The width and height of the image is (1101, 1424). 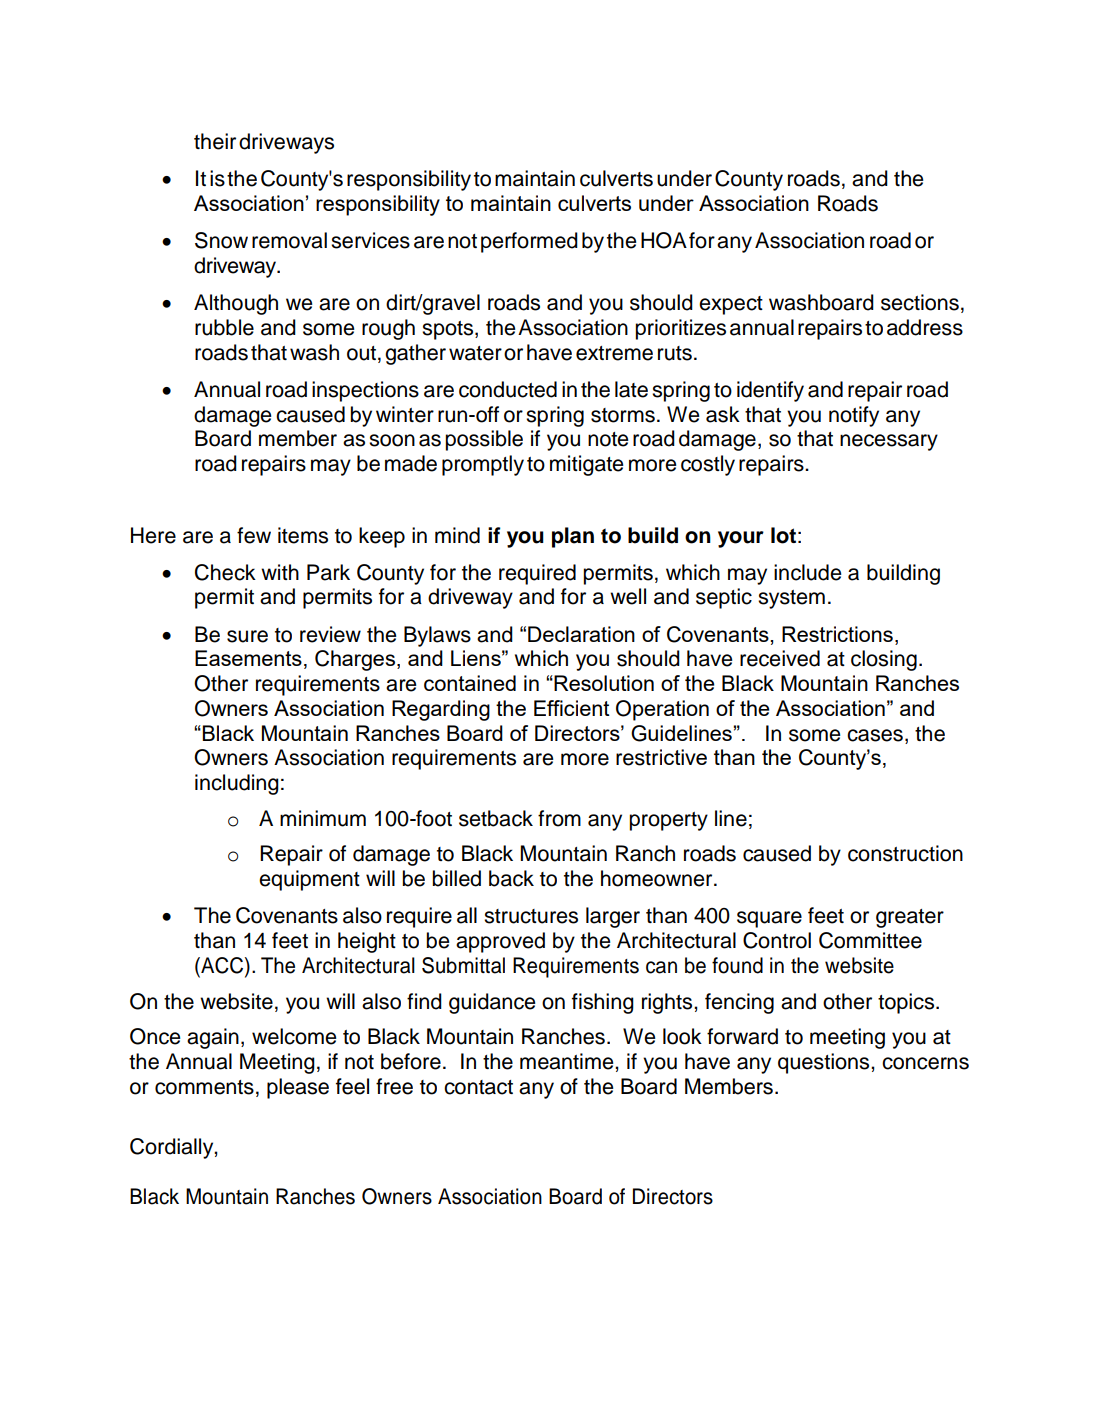 I want to click on billed, so click(x=456, y=878).
